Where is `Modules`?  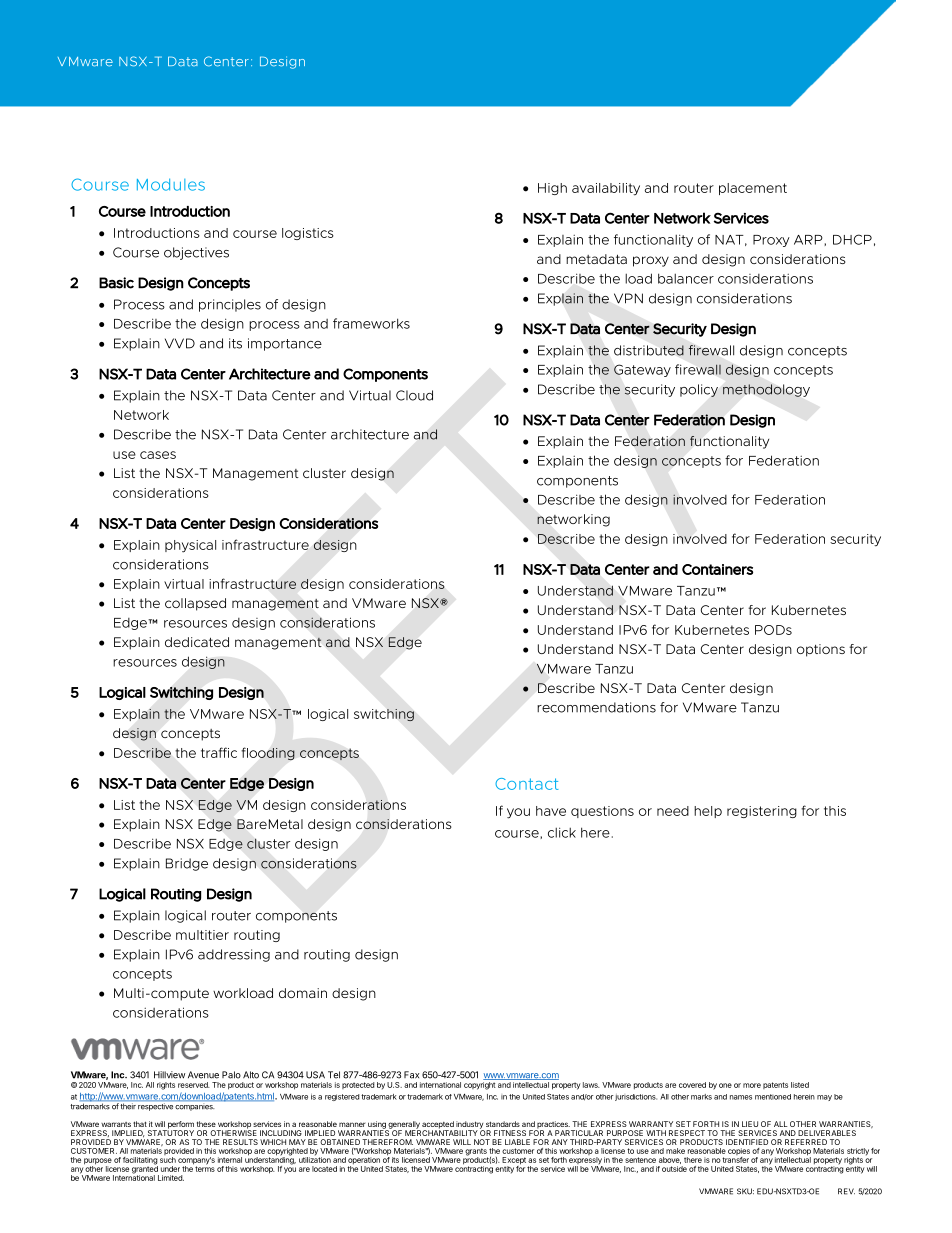 Modules is located at coordinates (171, 184).
